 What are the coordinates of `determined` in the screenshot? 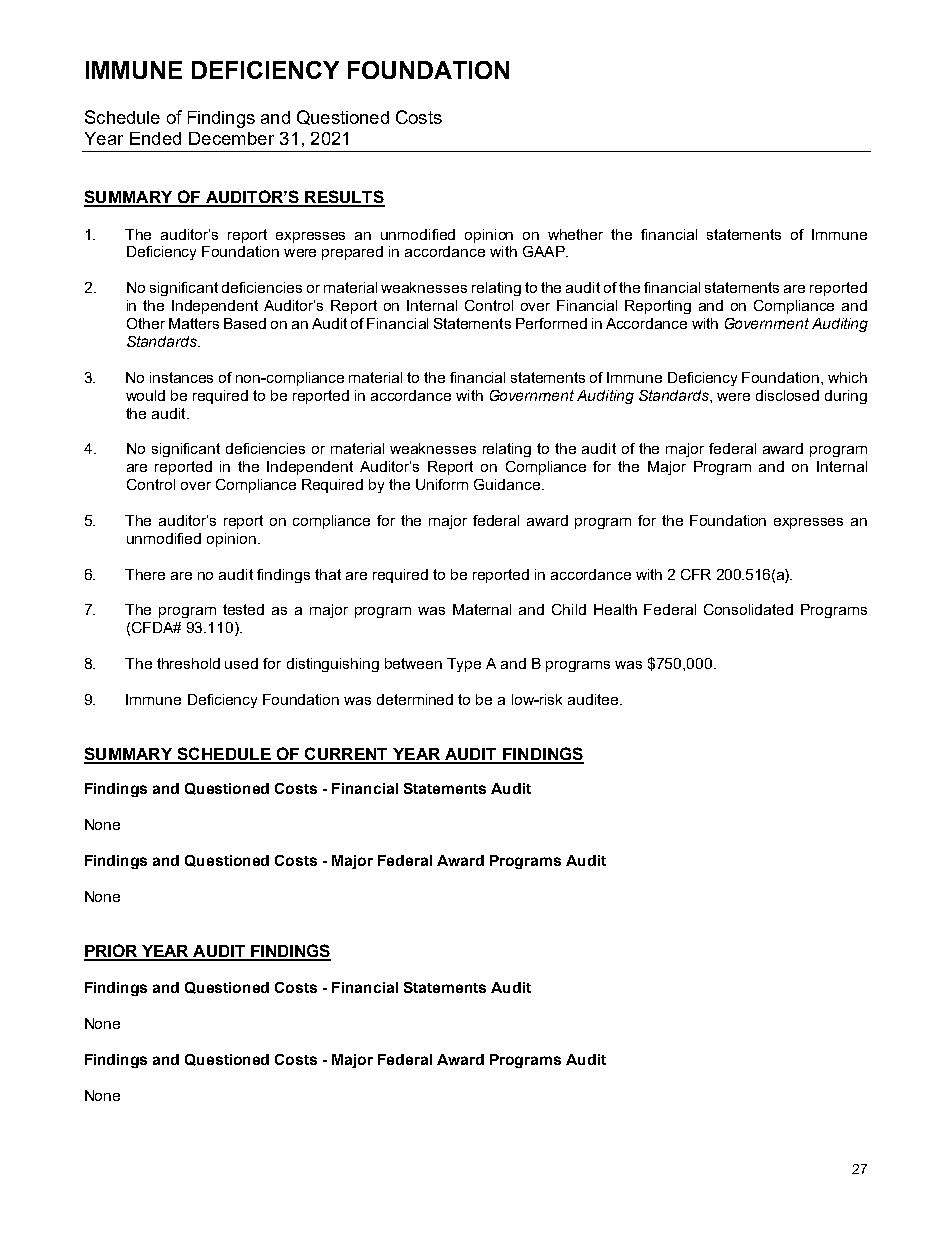 It's located at (415, 699).
